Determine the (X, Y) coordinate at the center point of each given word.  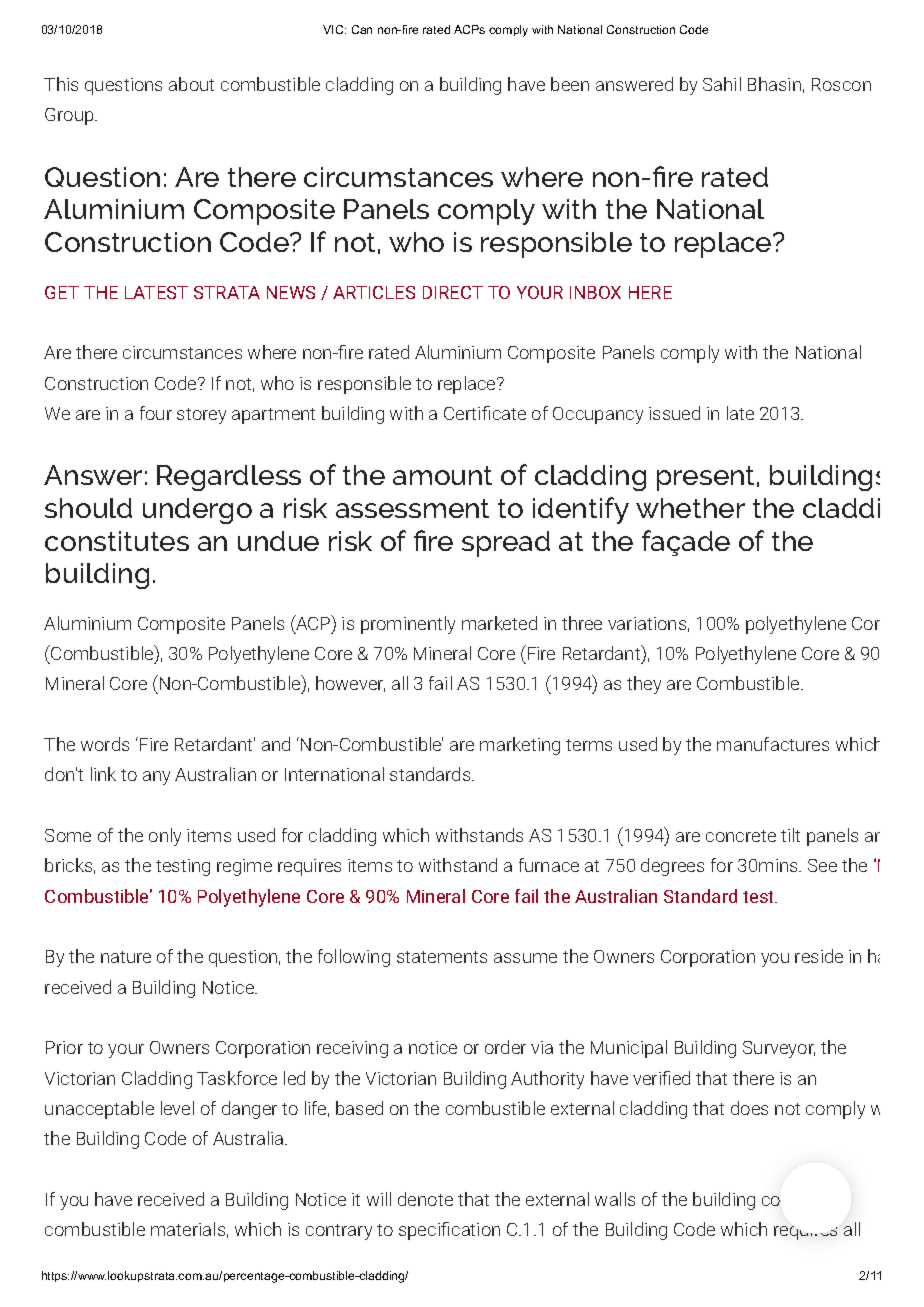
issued (674, 413)
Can (362, 29)
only (165, 837)
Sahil (722, 84)
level (177, 1108)
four (156, 413)
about (191, 84)
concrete (741, 836)
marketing (520, 746)
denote (425, 1199)
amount (442, 475)
